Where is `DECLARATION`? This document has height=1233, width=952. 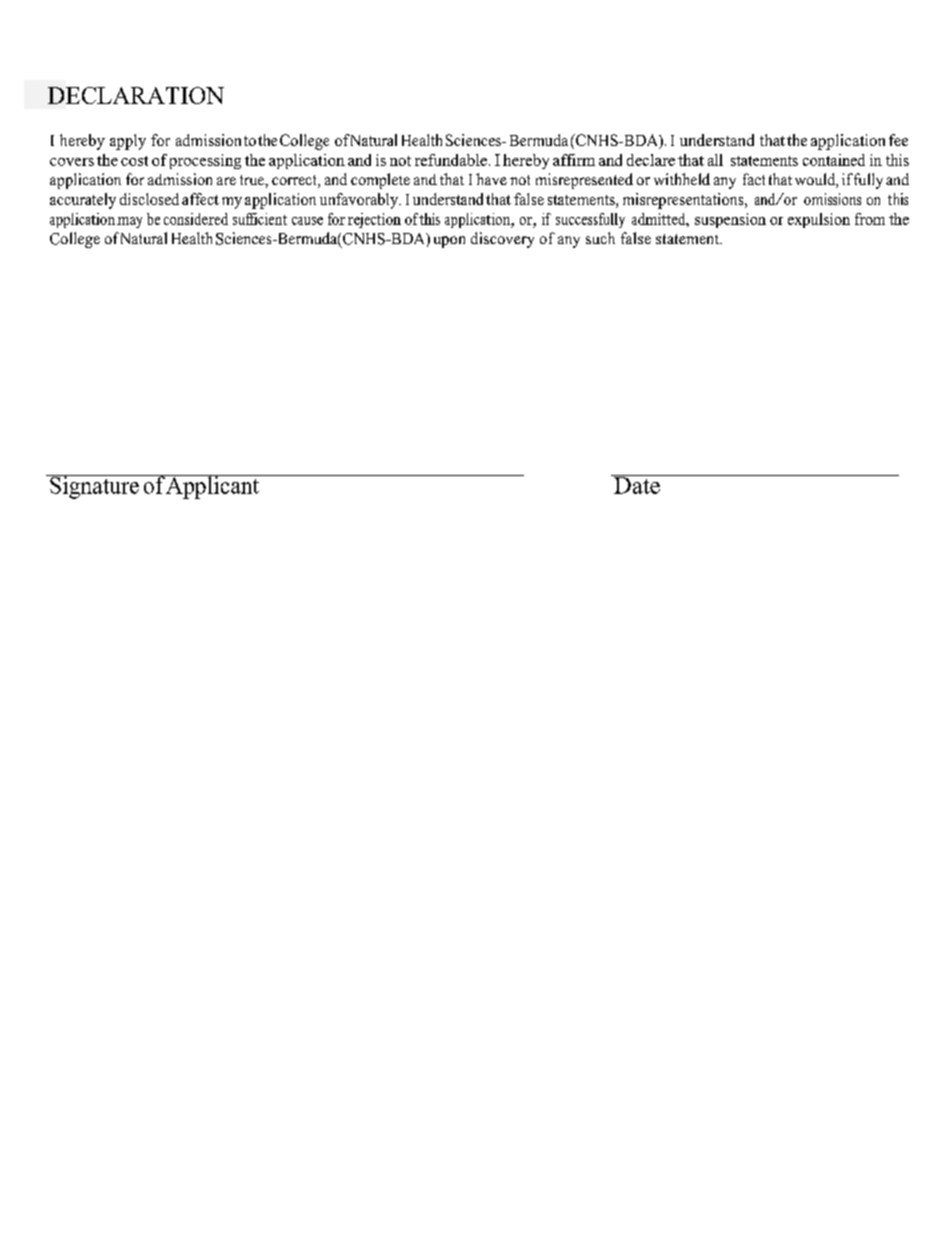 DECLARATION is located at coordinates (136, 95).
